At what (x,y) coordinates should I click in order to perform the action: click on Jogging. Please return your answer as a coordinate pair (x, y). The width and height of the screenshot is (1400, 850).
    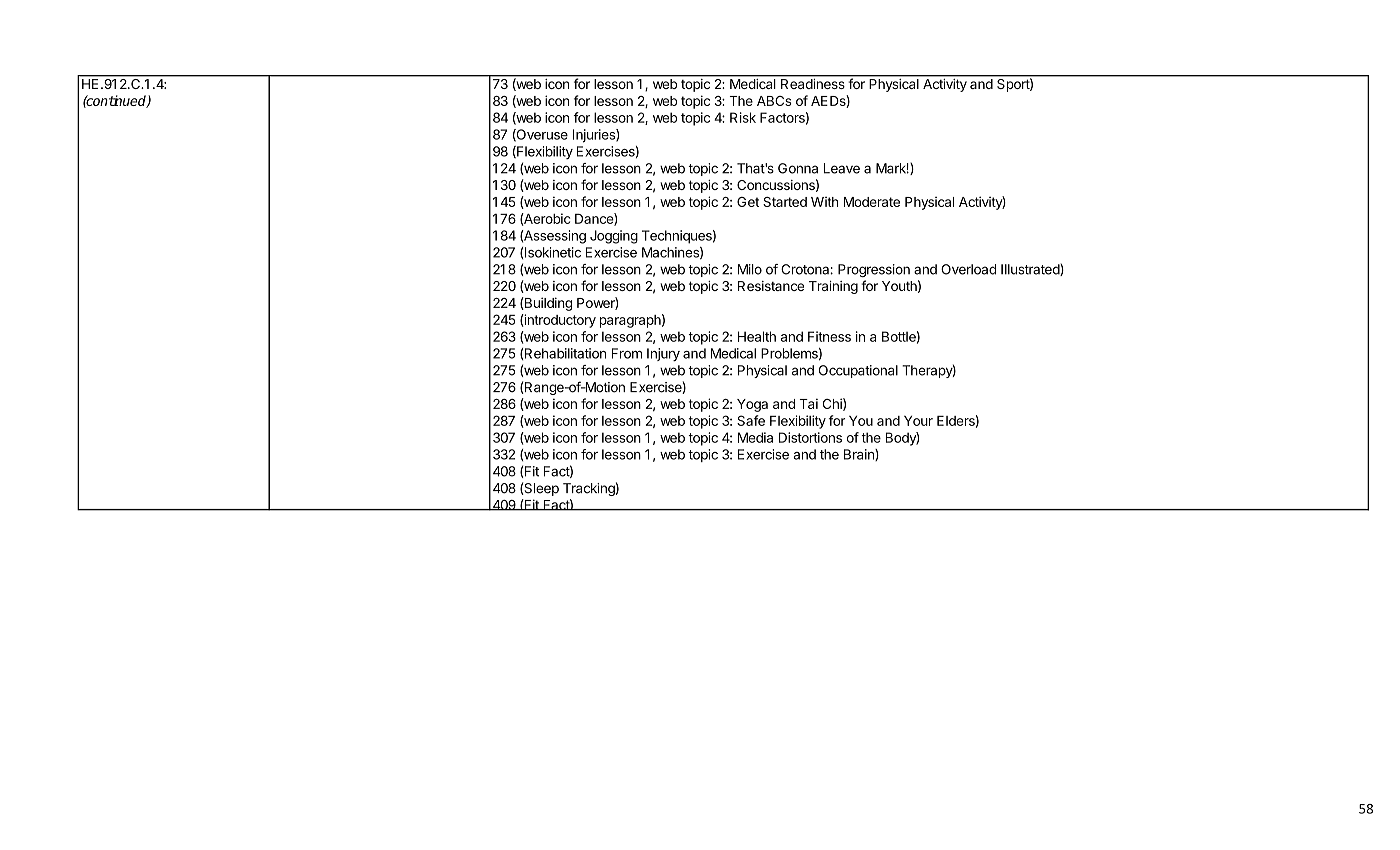
    Looking at the image, I should click on (614, 237).
